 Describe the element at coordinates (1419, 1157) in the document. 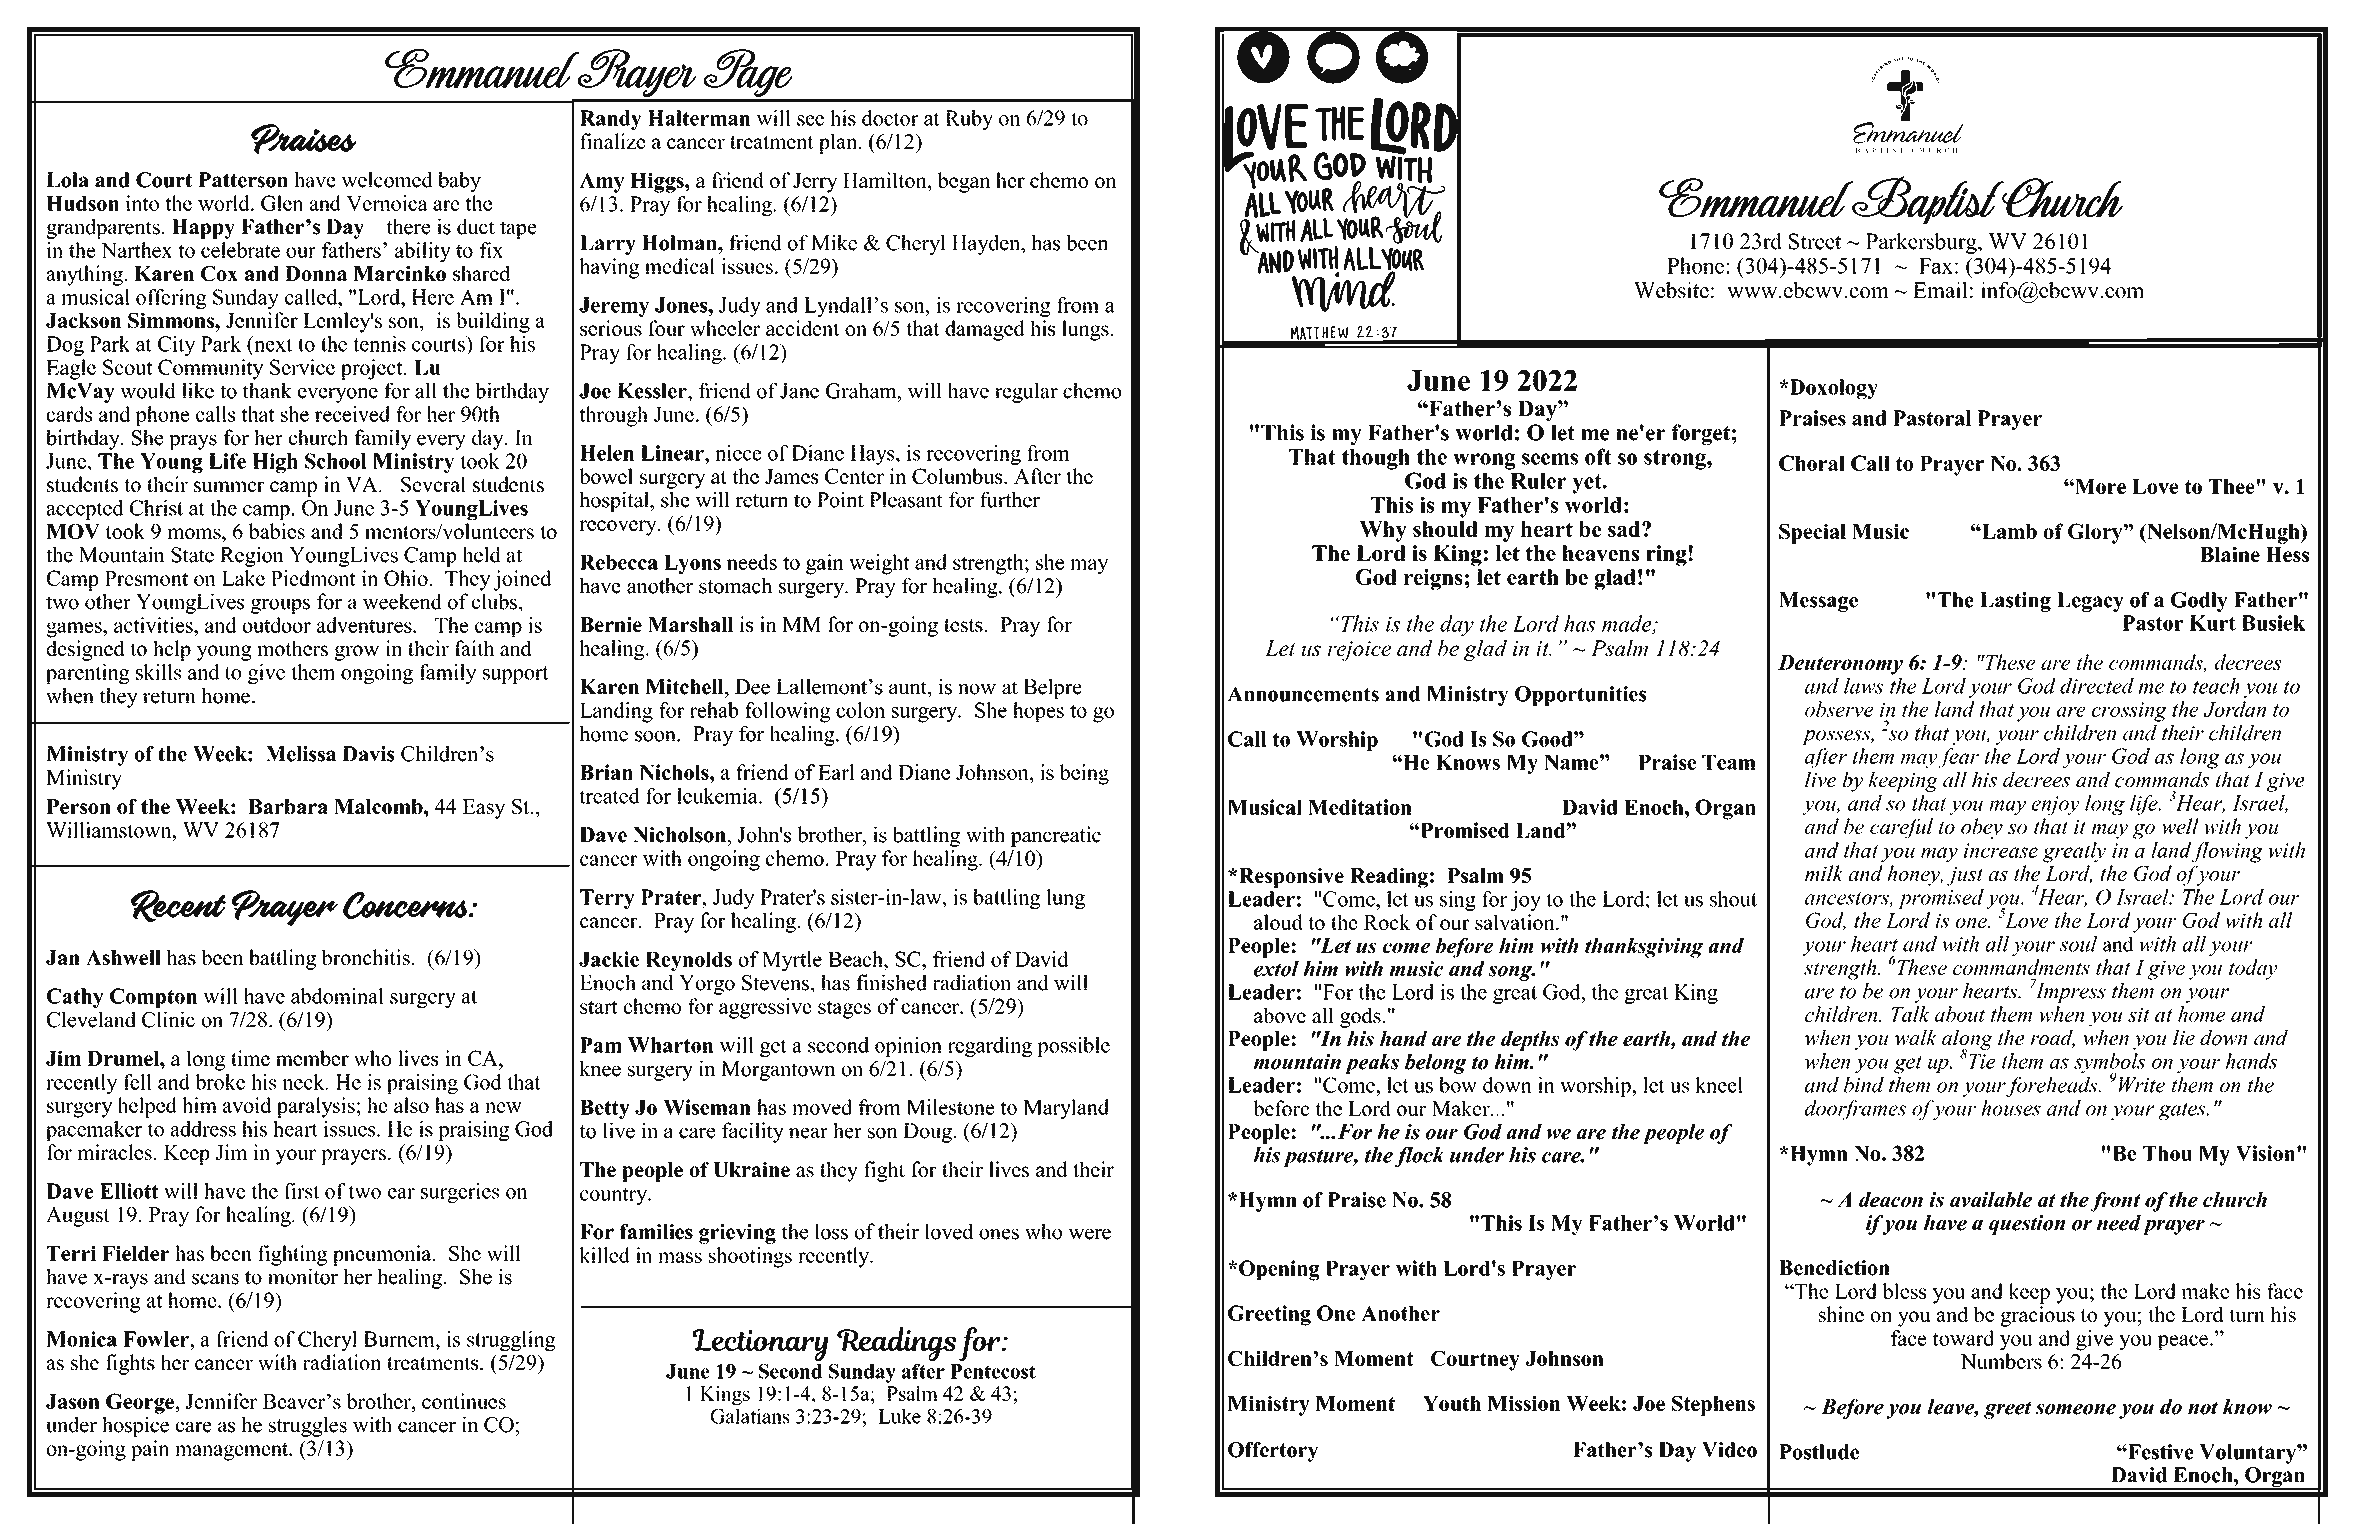

I see `flock` at that location.
